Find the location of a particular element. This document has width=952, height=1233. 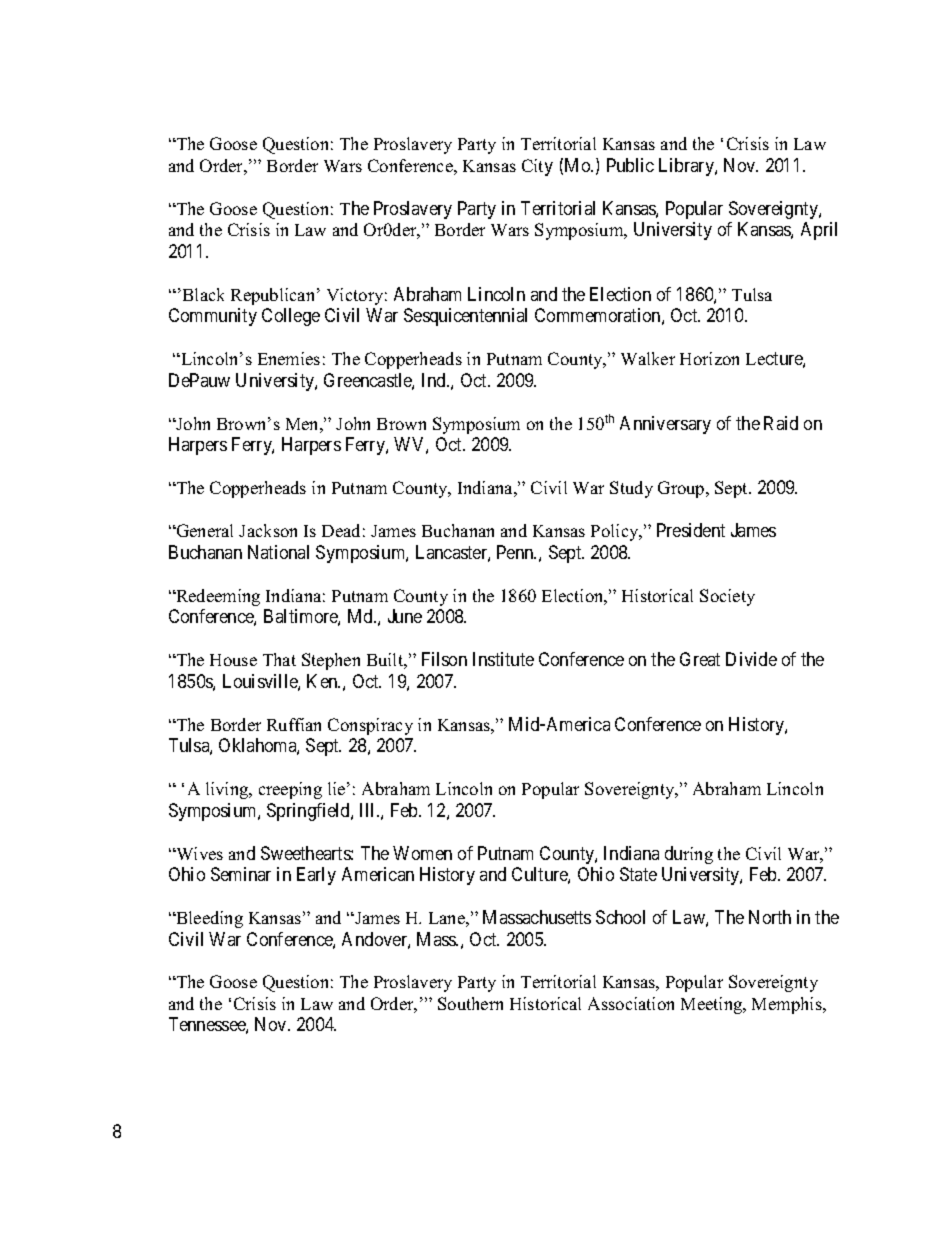

National is located at coordinates (278, 552).
